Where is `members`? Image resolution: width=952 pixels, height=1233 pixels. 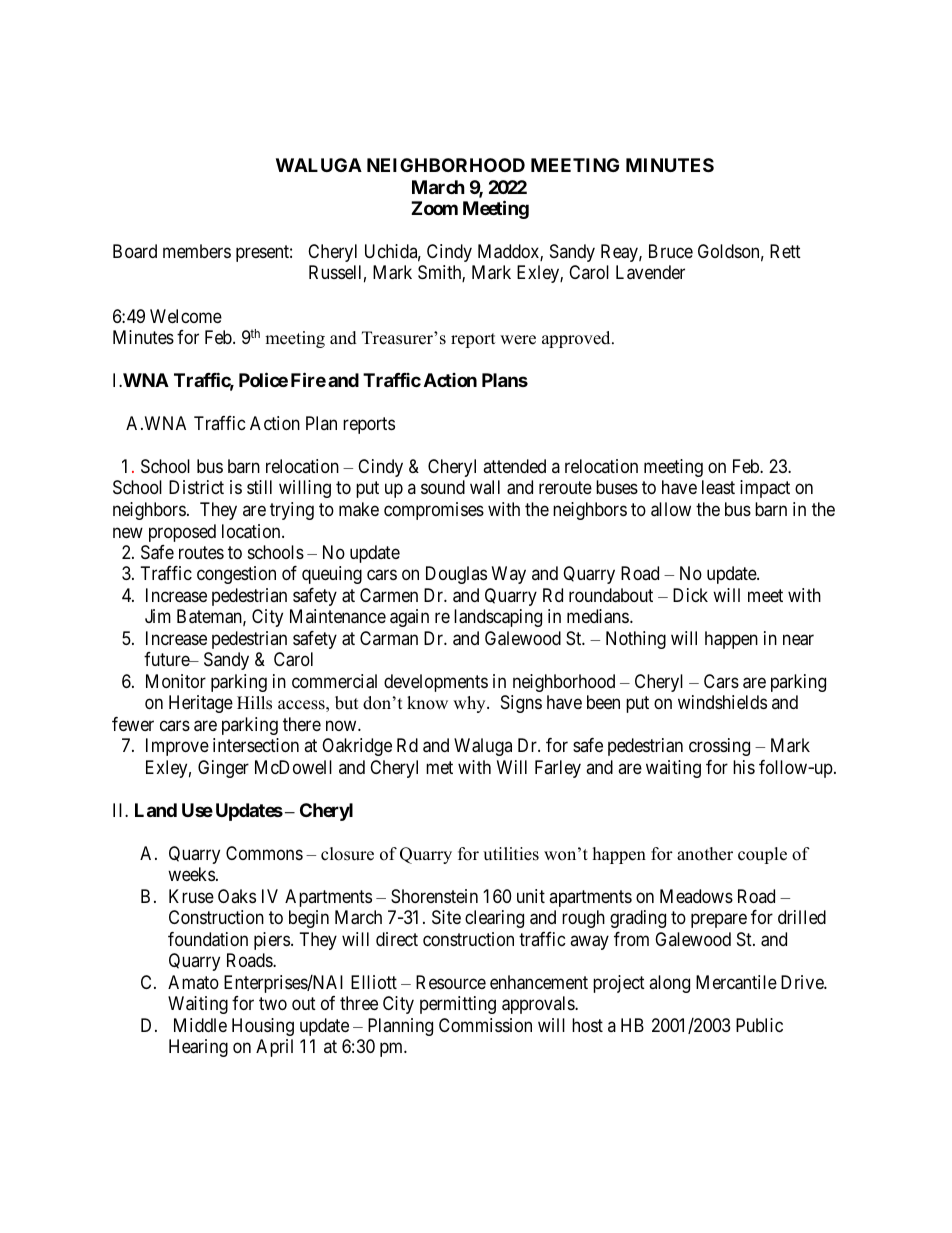
members is located at coordinates (197, 251).
